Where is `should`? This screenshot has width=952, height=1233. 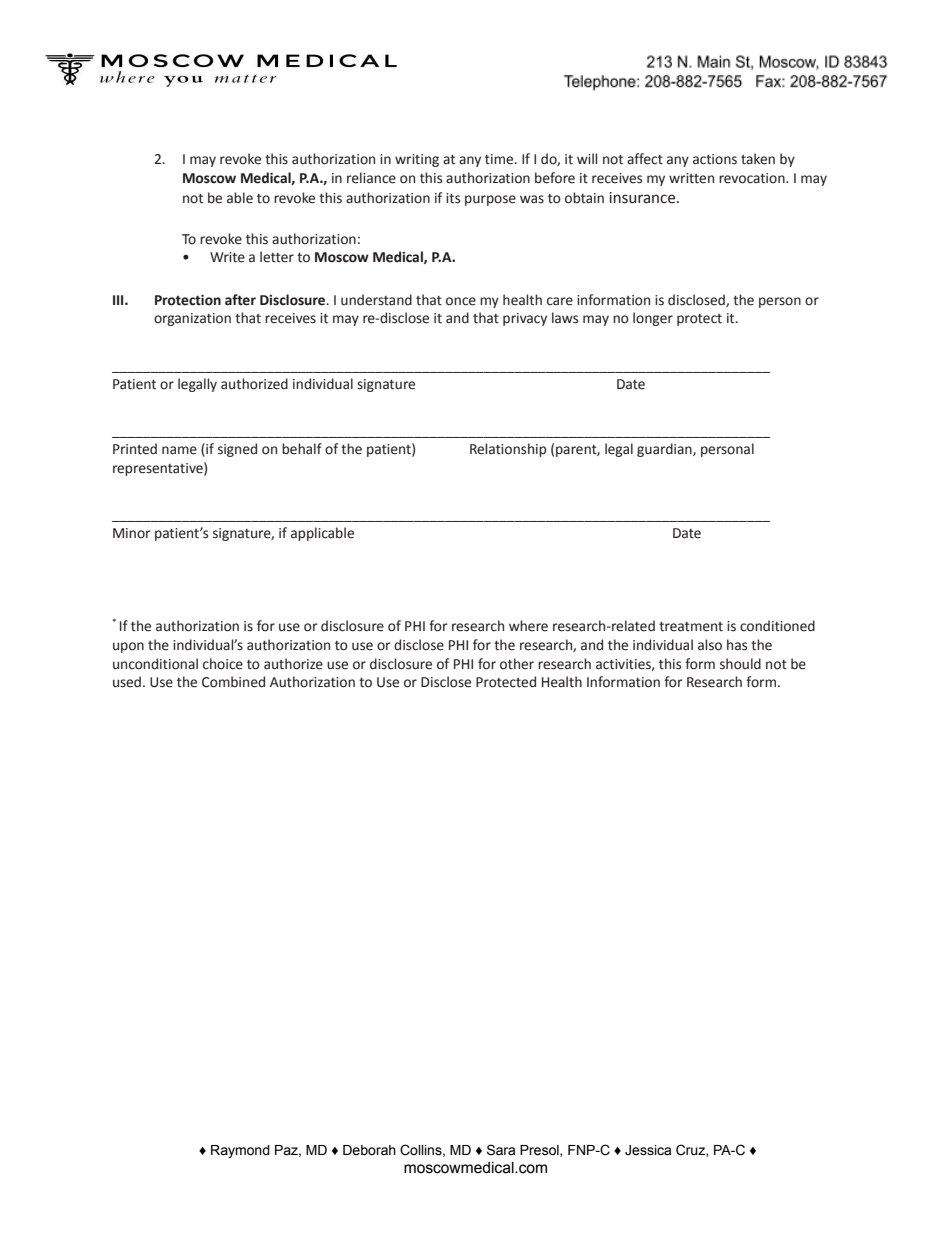
should is located at coordinates (740, 664).
